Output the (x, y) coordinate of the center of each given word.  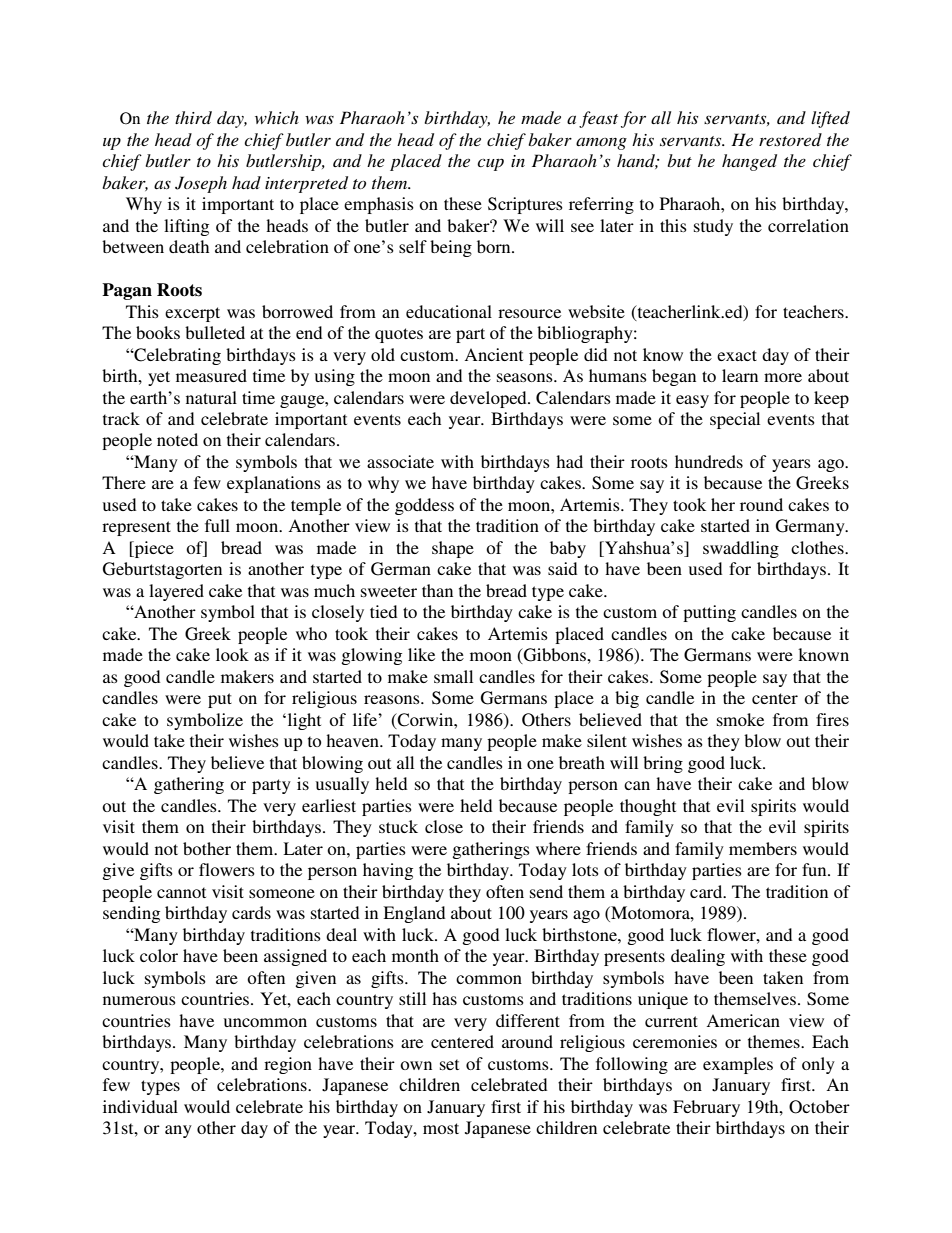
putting (709, 613)
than (437, 590)
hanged (749, 162)
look (232, 654)
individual (140, 1106)
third (193, 117)
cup (490, 164)
